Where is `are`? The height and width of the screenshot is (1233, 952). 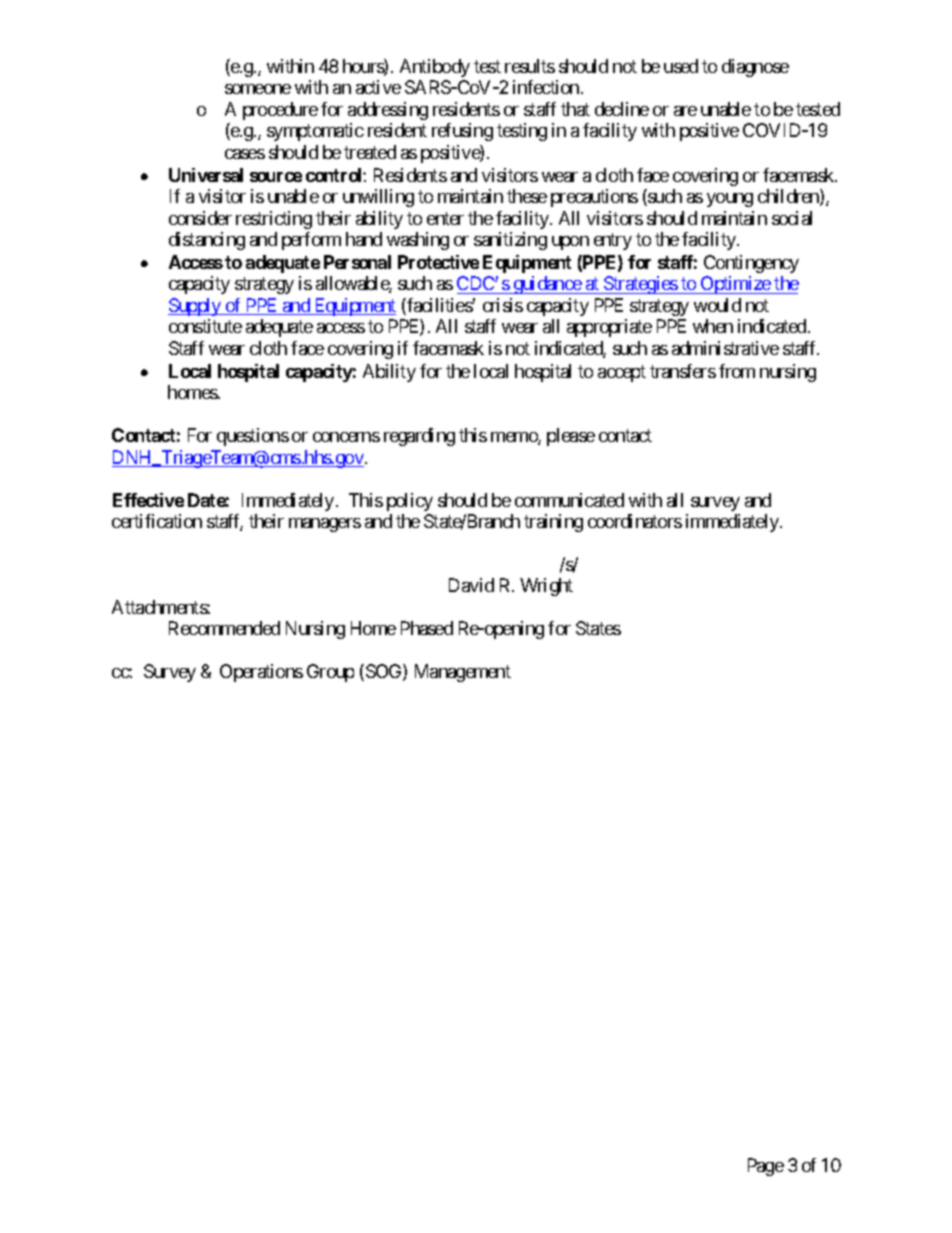 are is located at coordinates (685, 111).
